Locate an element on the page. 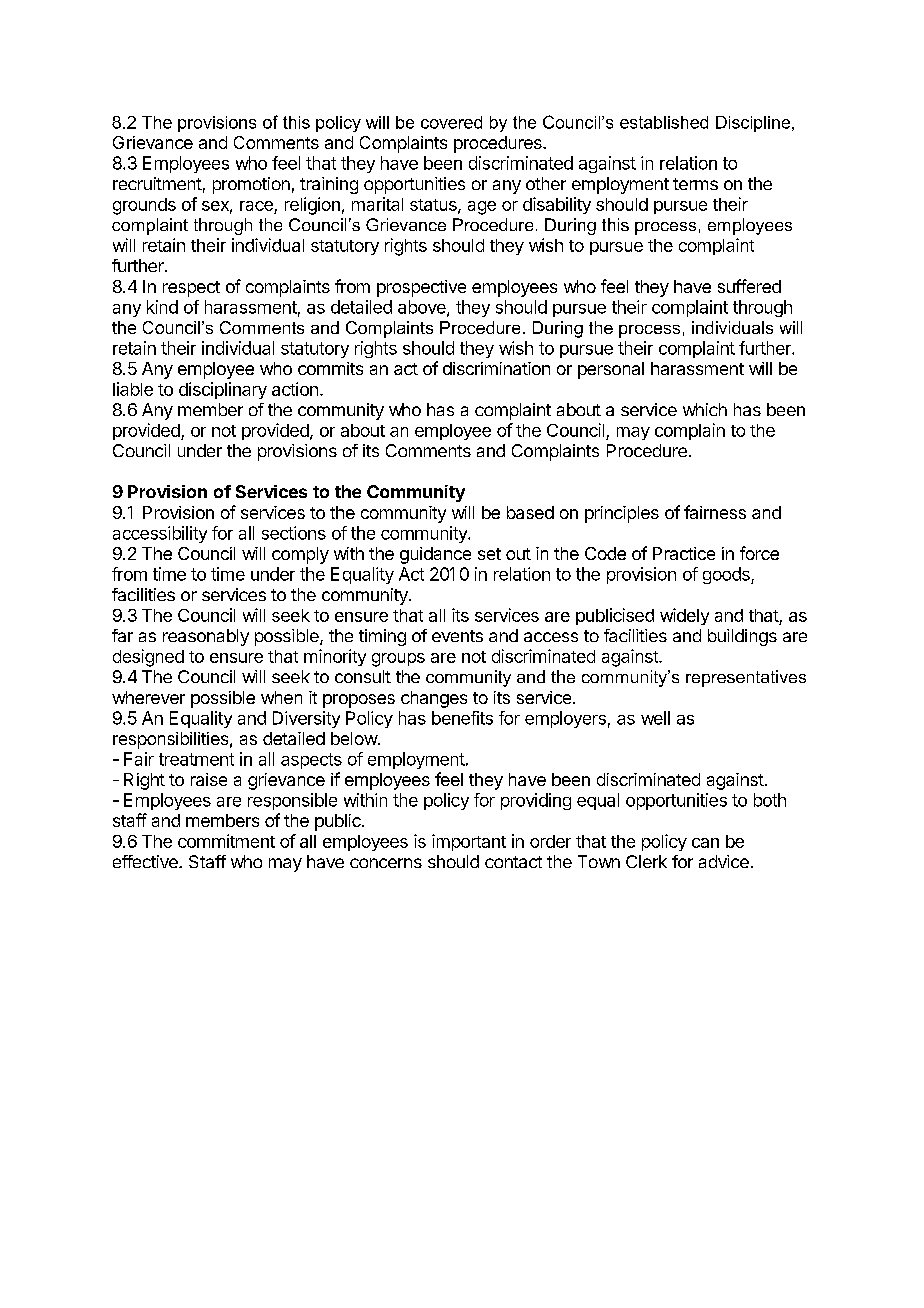 The height and width of the image is (1308, 924). widely is located at coordinates (684, 616).
